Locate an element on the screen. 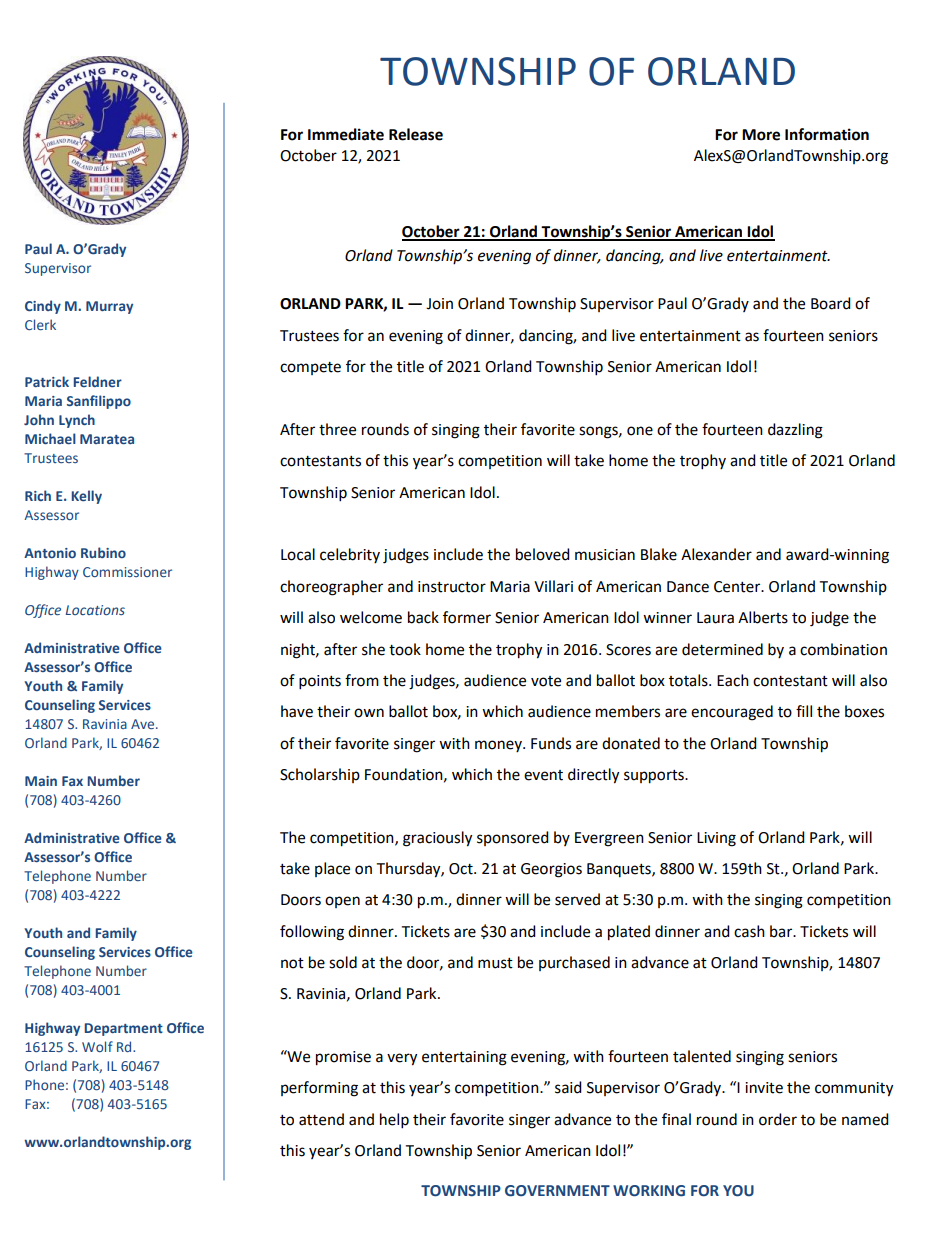 This screenshot has width=952, height=1233. More is located at coordinates (761, 135).
